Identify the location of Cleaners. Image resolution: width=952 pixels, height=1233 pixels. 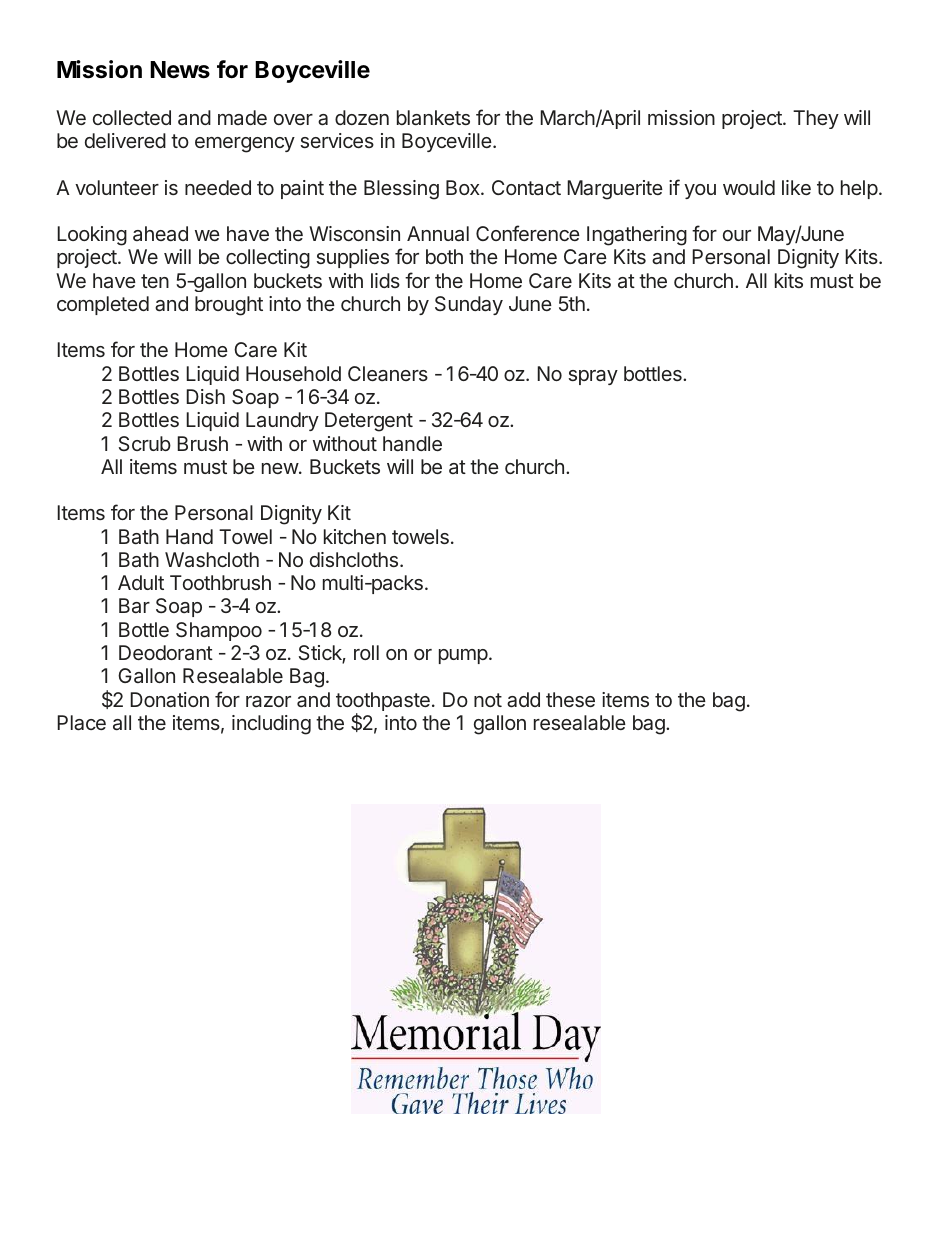
(388, 373).
